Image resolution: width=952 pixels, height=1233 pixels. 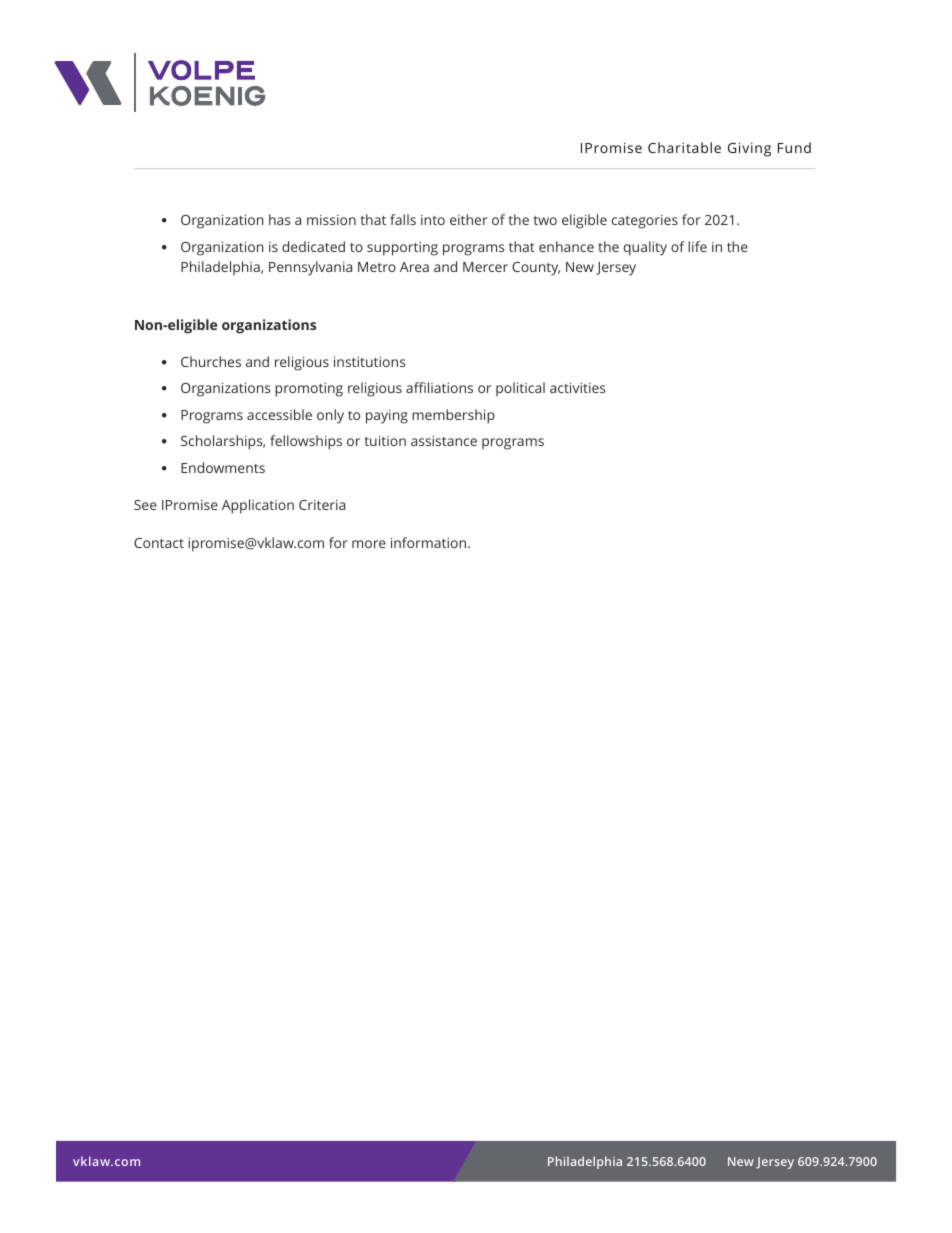 I want to click on Mercer, so click(x=485, y=267).
